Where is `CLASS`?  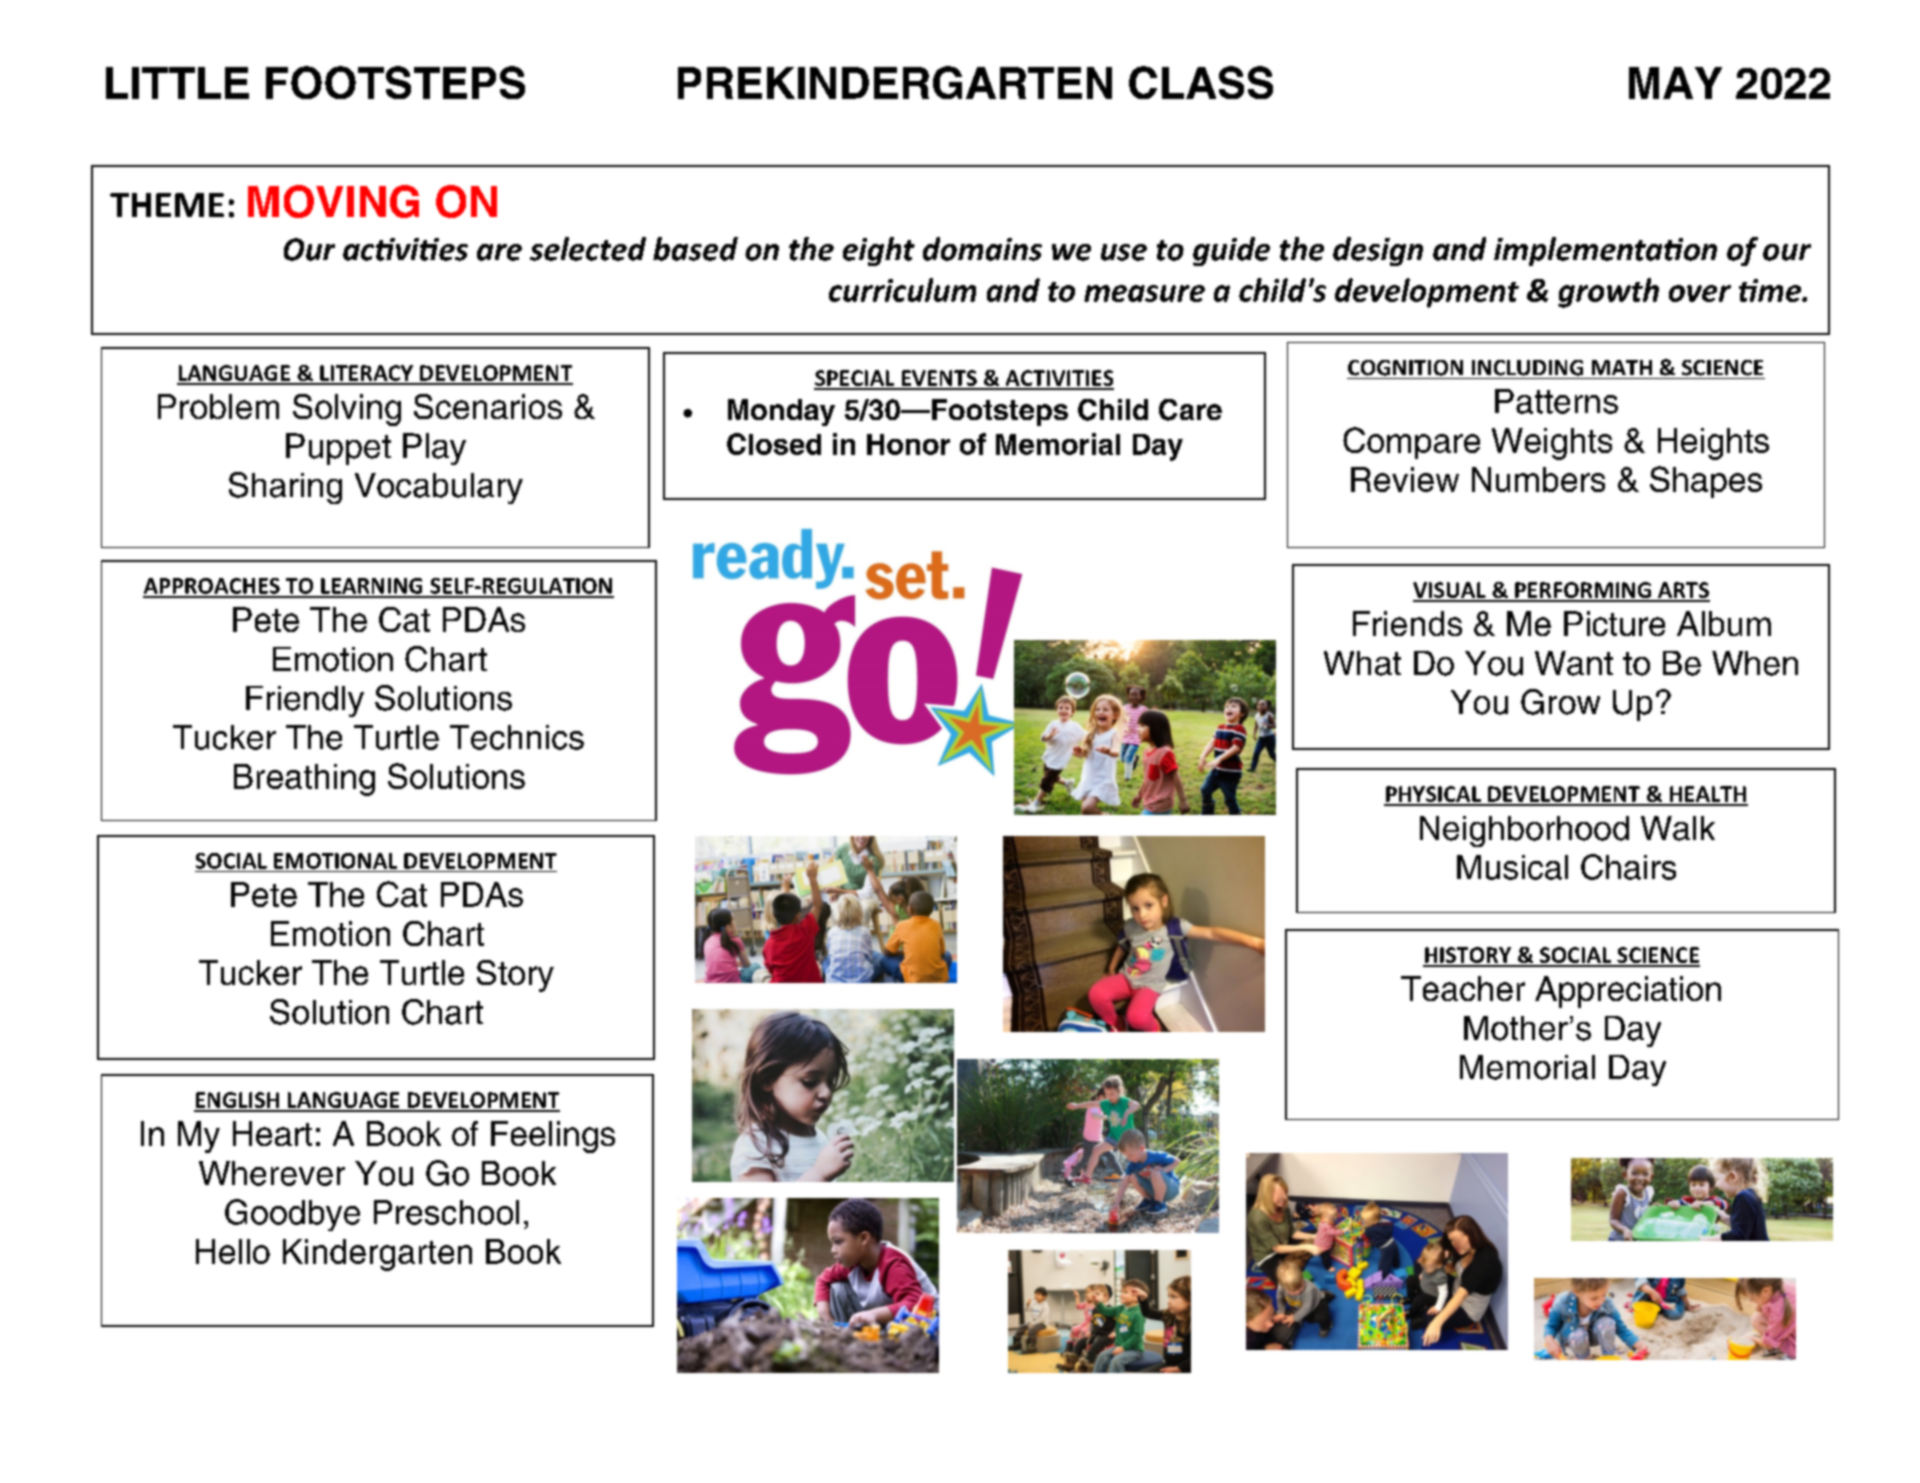 CLASS is located at coordinates (1201, 82).
